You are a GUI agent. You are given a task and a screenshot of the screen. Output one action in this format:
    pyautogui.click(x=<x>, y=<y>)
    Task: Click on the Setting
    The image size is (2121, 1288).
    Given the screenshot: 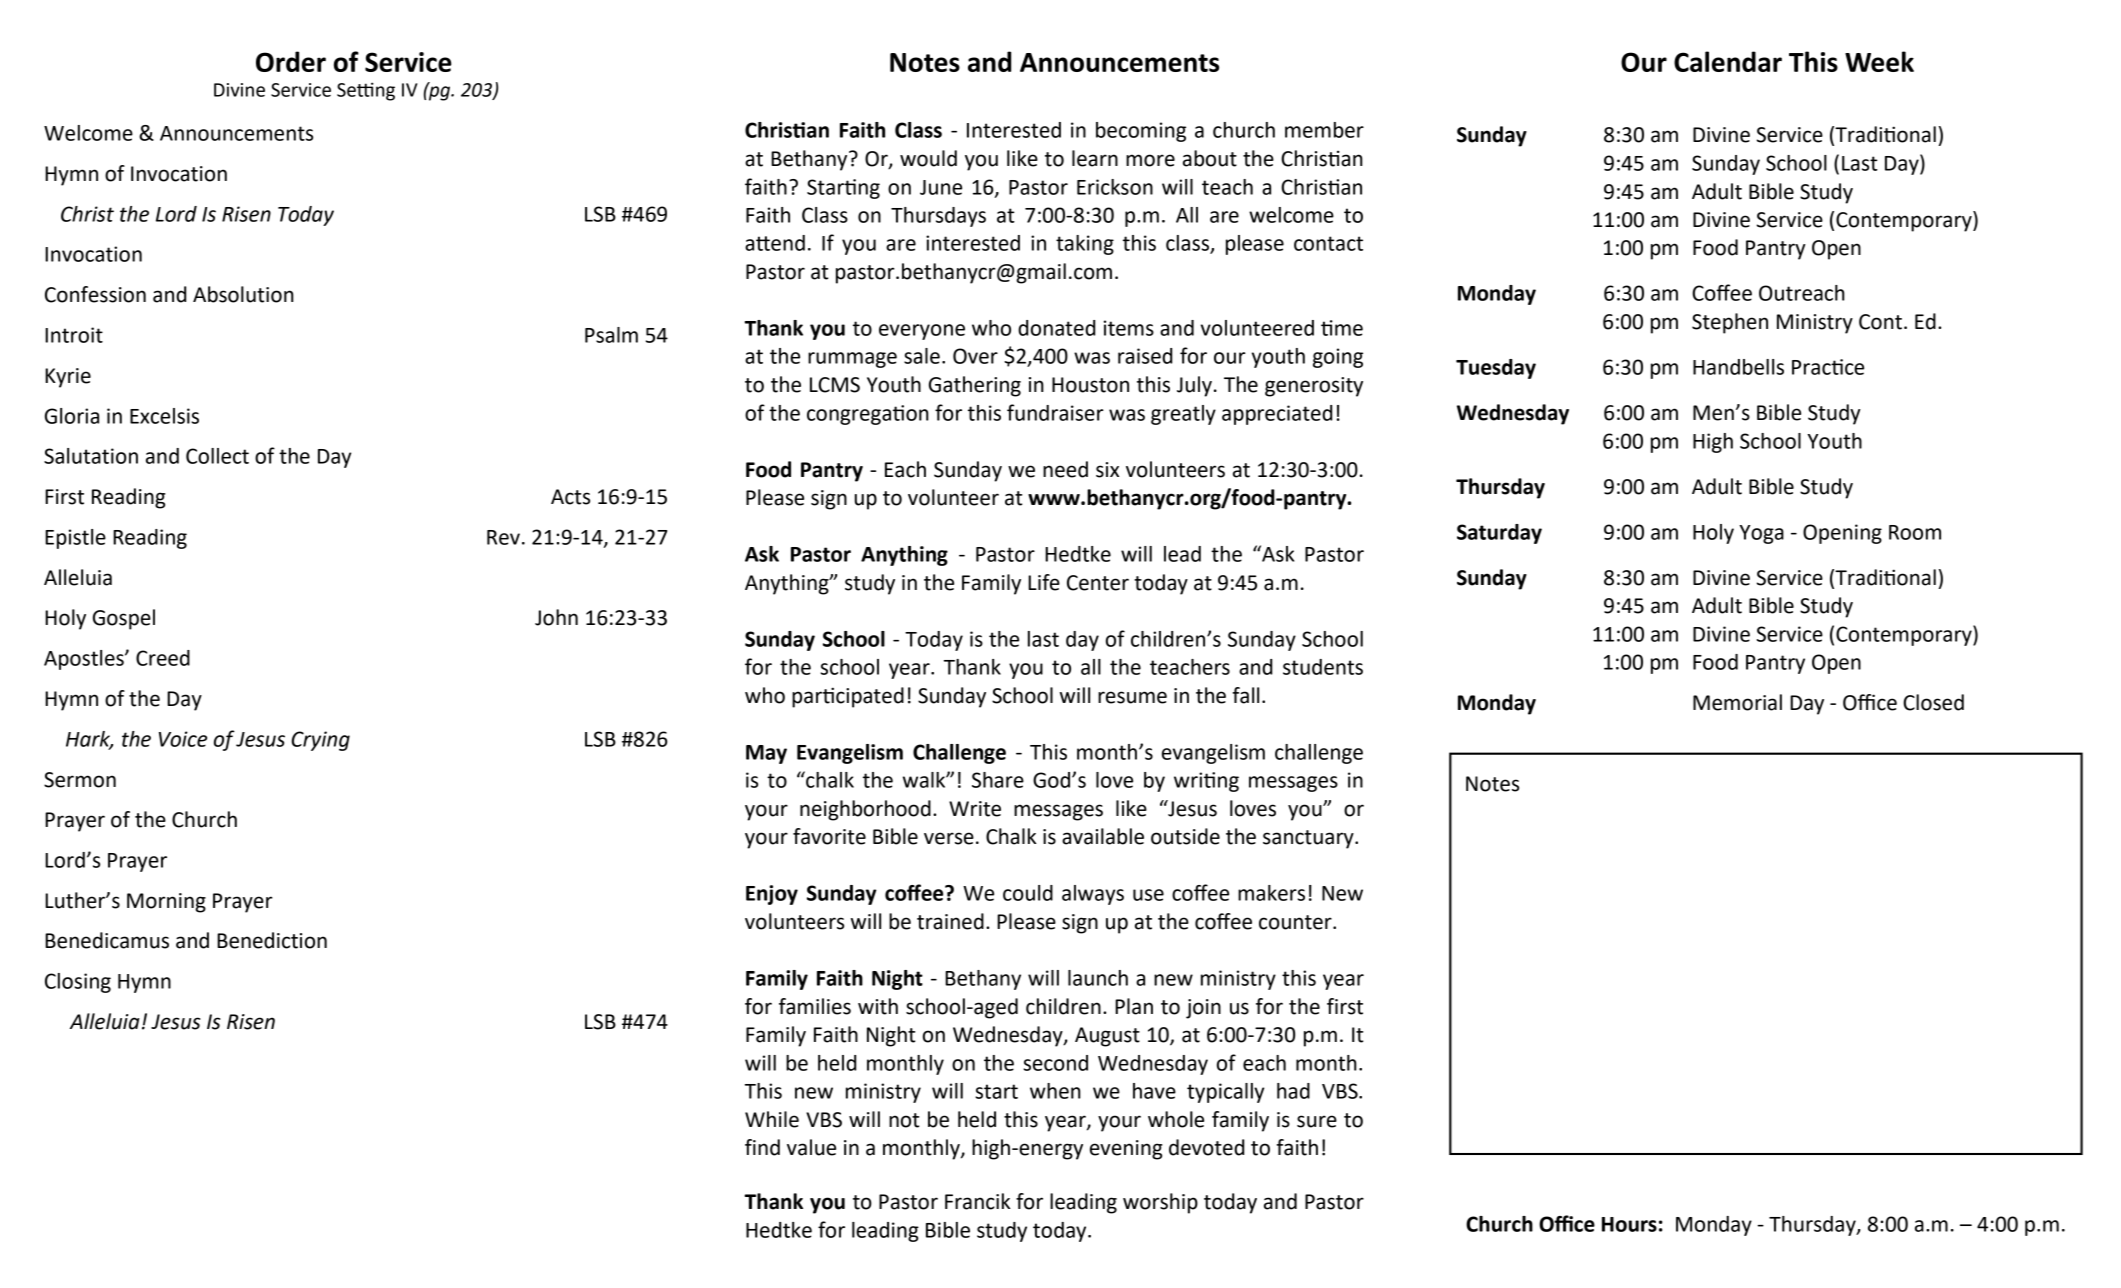 What is the action you would take?
    pyautogui.click(x=366, y=91)
